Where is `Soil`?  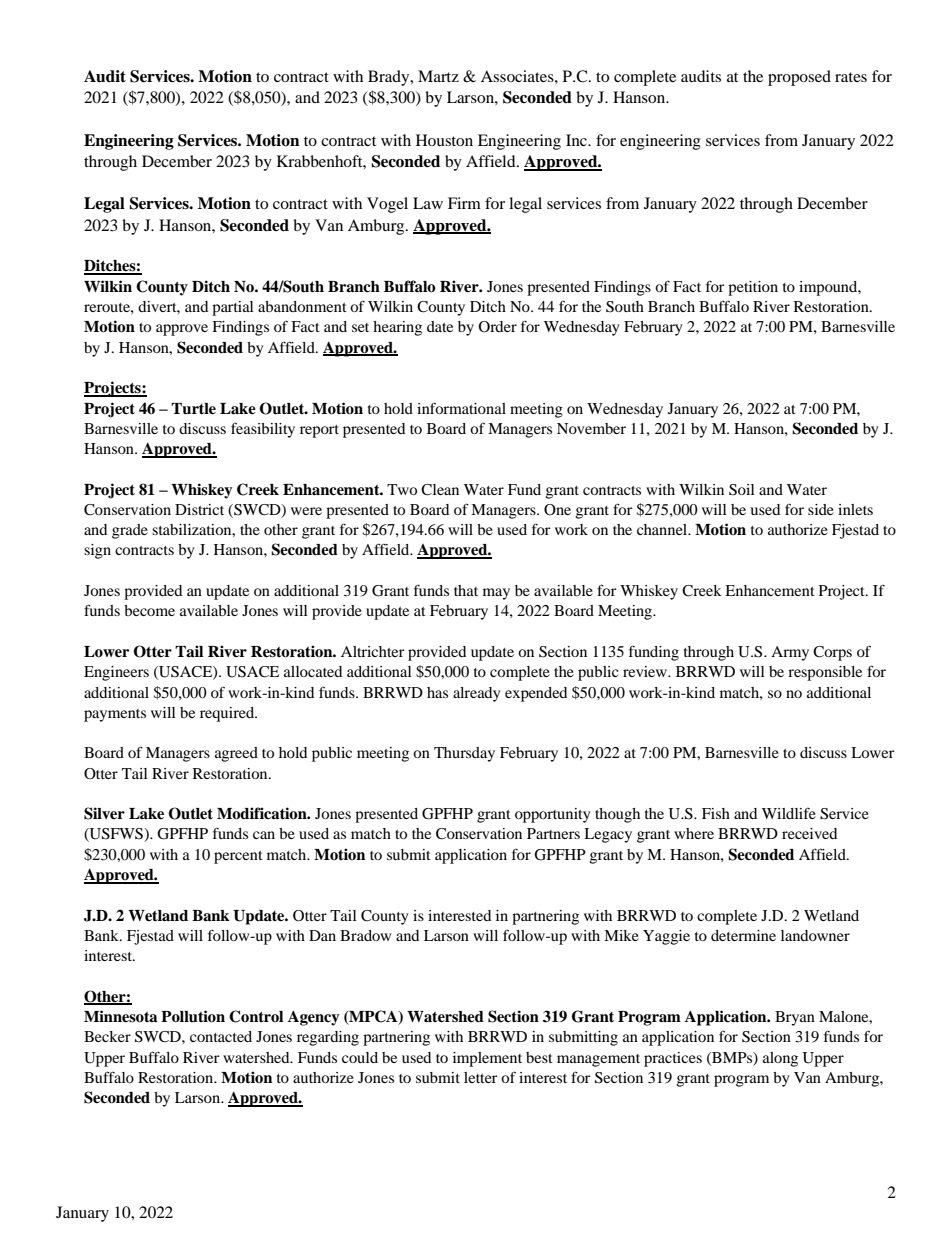
Soil is located at coordinates (742, 490).
